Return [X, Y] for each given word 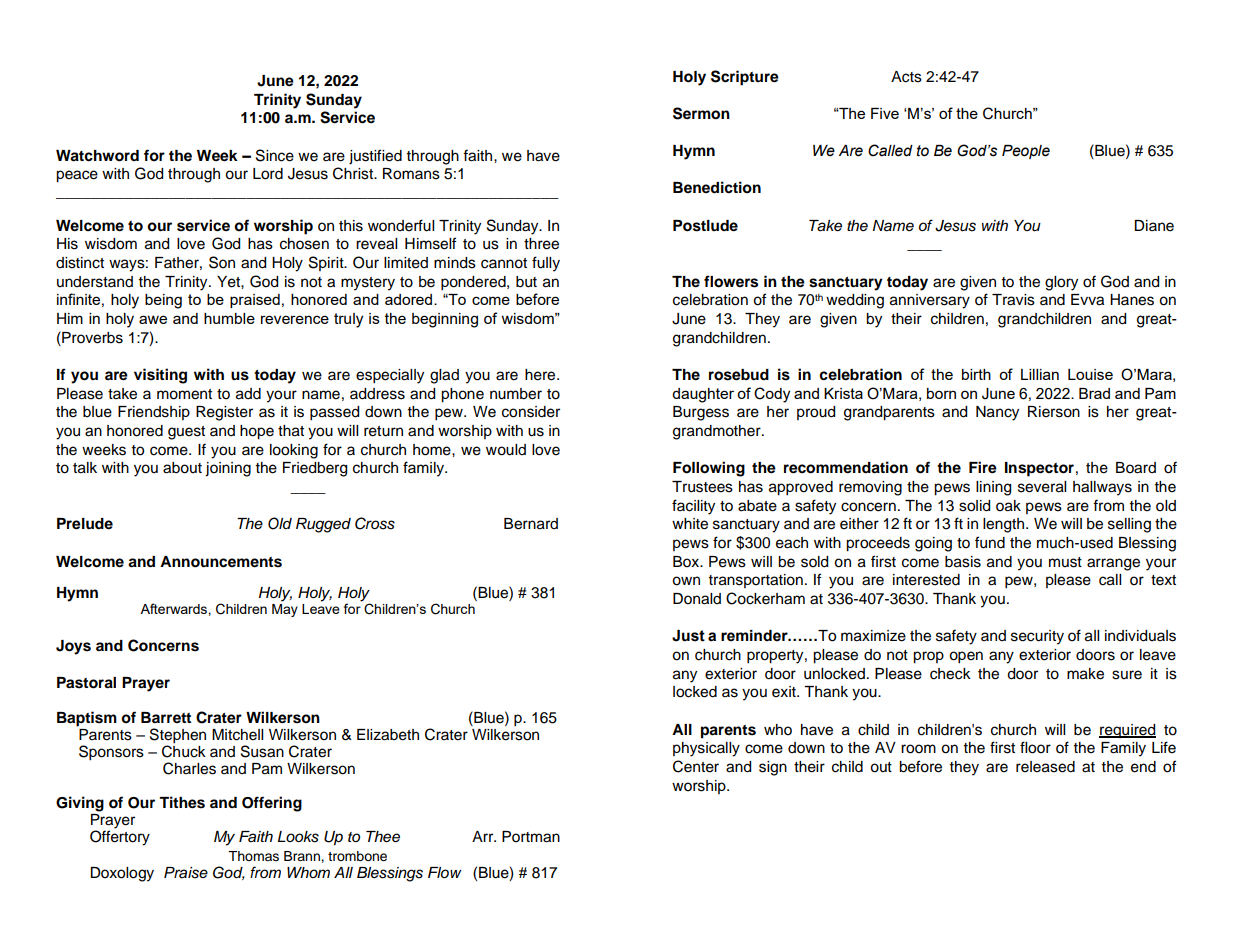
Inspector [1039, 469]
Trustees [702, 487]
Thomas [253, 856]
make [1085, 674]
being [163, 301]
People [1026, 152]
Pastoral [86, 683]
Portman [531, 837]
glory [1061, 283]
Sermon [701, 113]
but [526, 282]
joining [228, 469]
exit [785, 692]
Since [275, 155]
